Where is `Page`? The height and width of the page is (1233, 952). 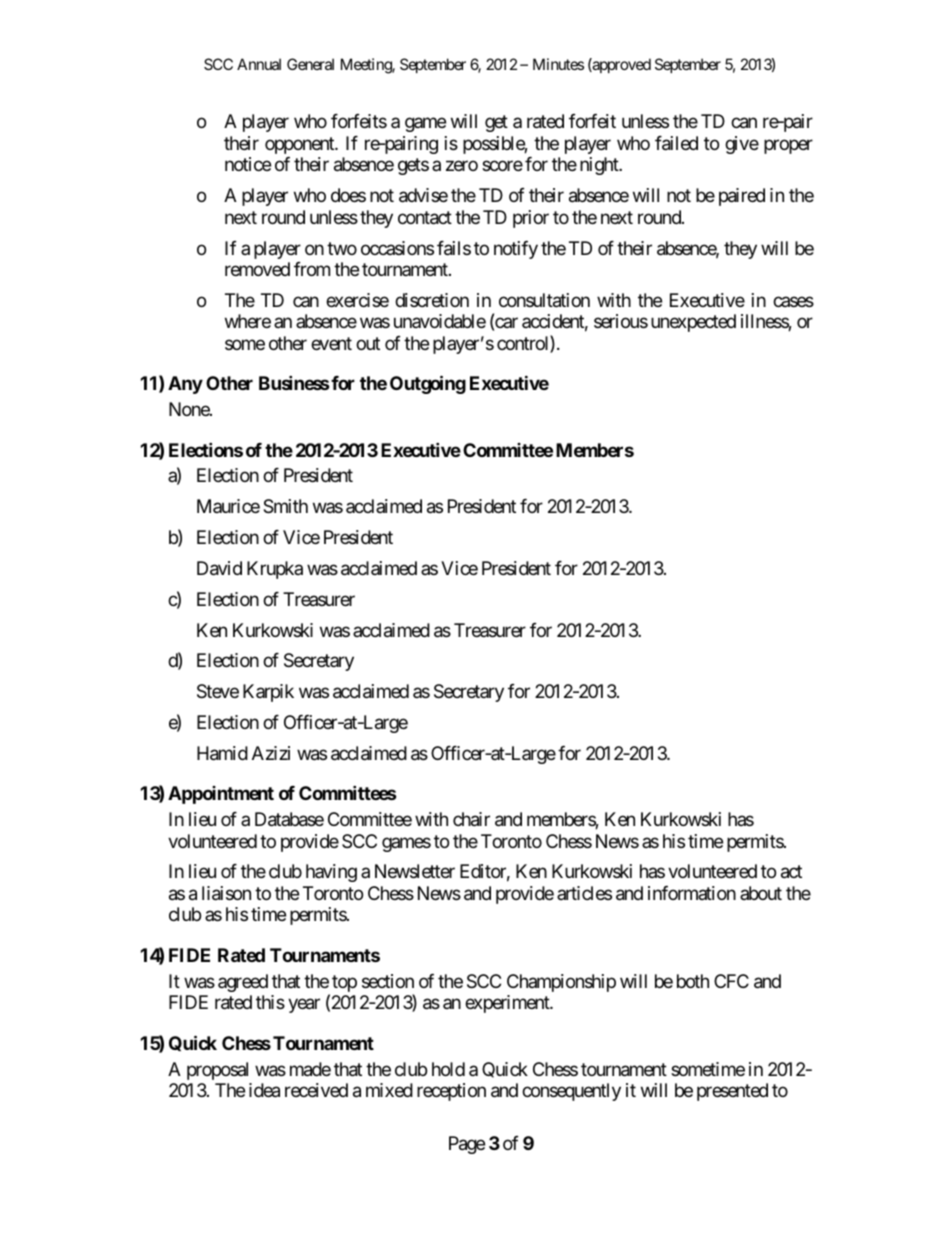 Page is located at coordinates (467, 1145).
